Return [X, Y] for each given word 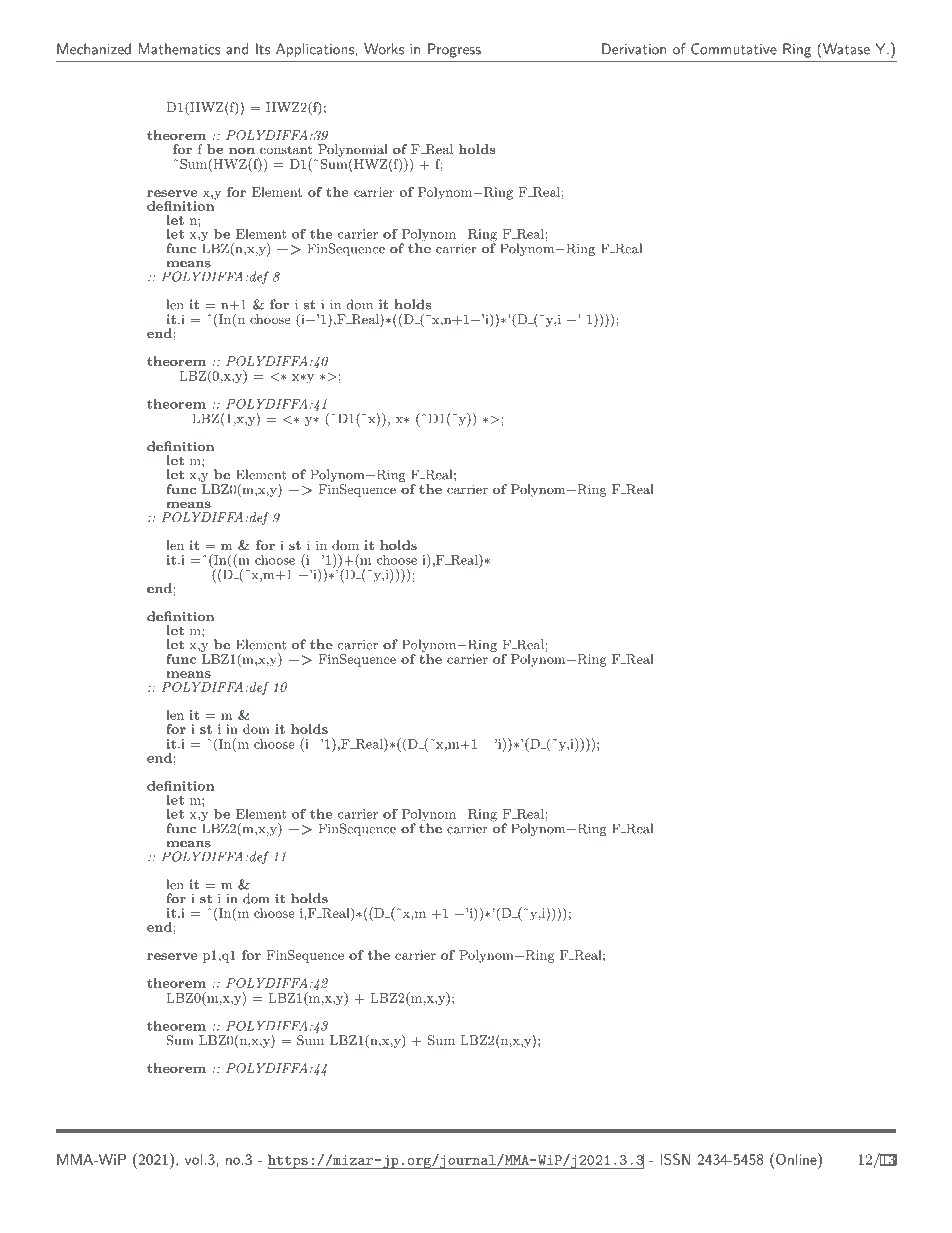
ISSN [675, 1159]
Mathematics [179, 49]
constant [286, 149]
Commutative [734, 49]
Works [384, 49]
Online [797, 1160]
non [242, 150]
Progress [454, 50]
